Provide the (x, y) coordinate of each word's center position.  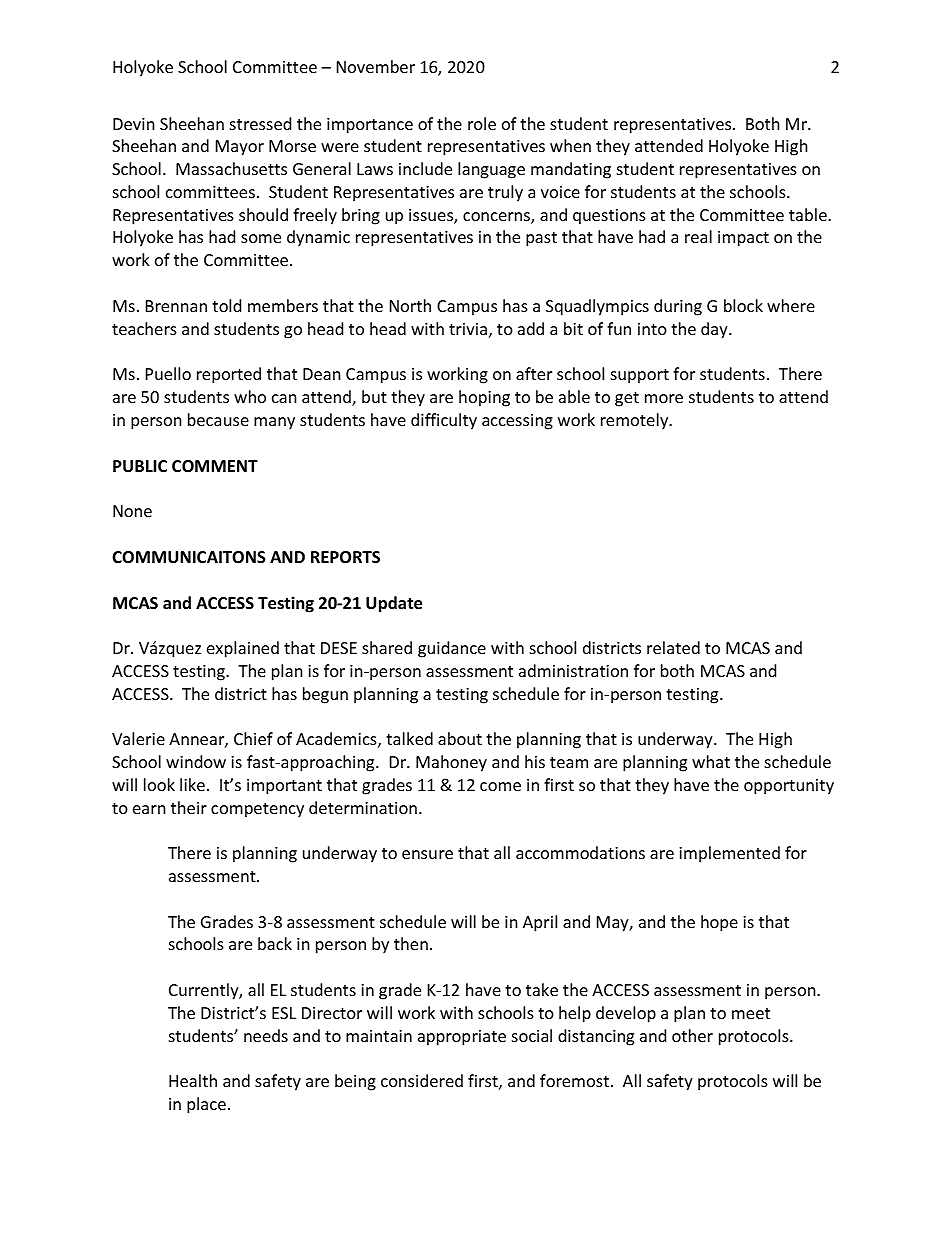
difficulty (444, 421)
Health (193, 1080)
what (711, 761)
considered (422, 1080)
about (460, 738)
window (196, 761)
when (570, 145)
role (482, 123)
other (692, 1035)
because (218, 419)
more (664, 398)
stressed (260, 123)
